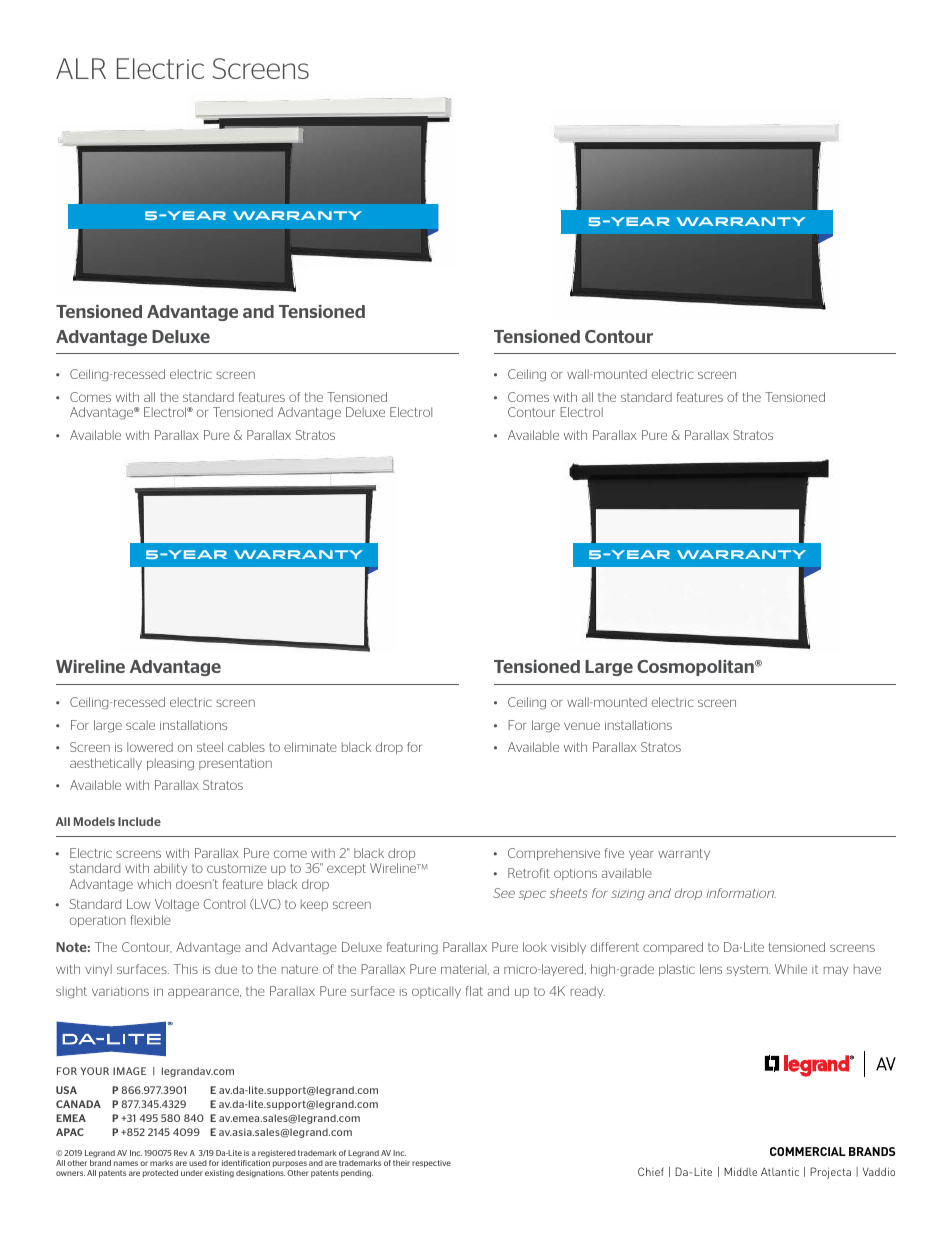  What do you see at coordinates (780, 1171) in the screenshot?
I see `Atlantic` at bounding box center [780, 1171].
